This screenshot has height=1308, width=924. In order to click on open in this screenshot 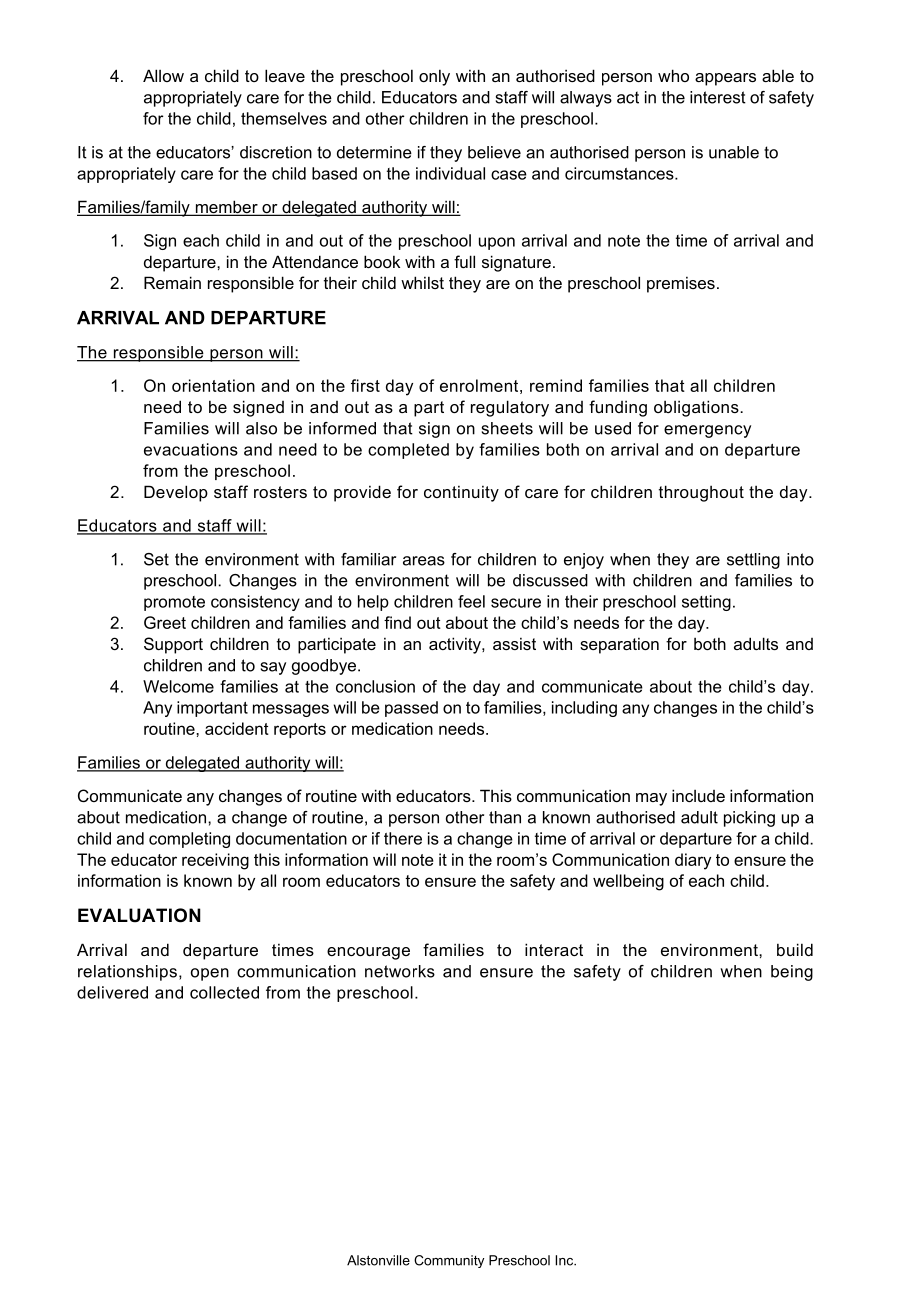, I will do `click(210, 974)`.
